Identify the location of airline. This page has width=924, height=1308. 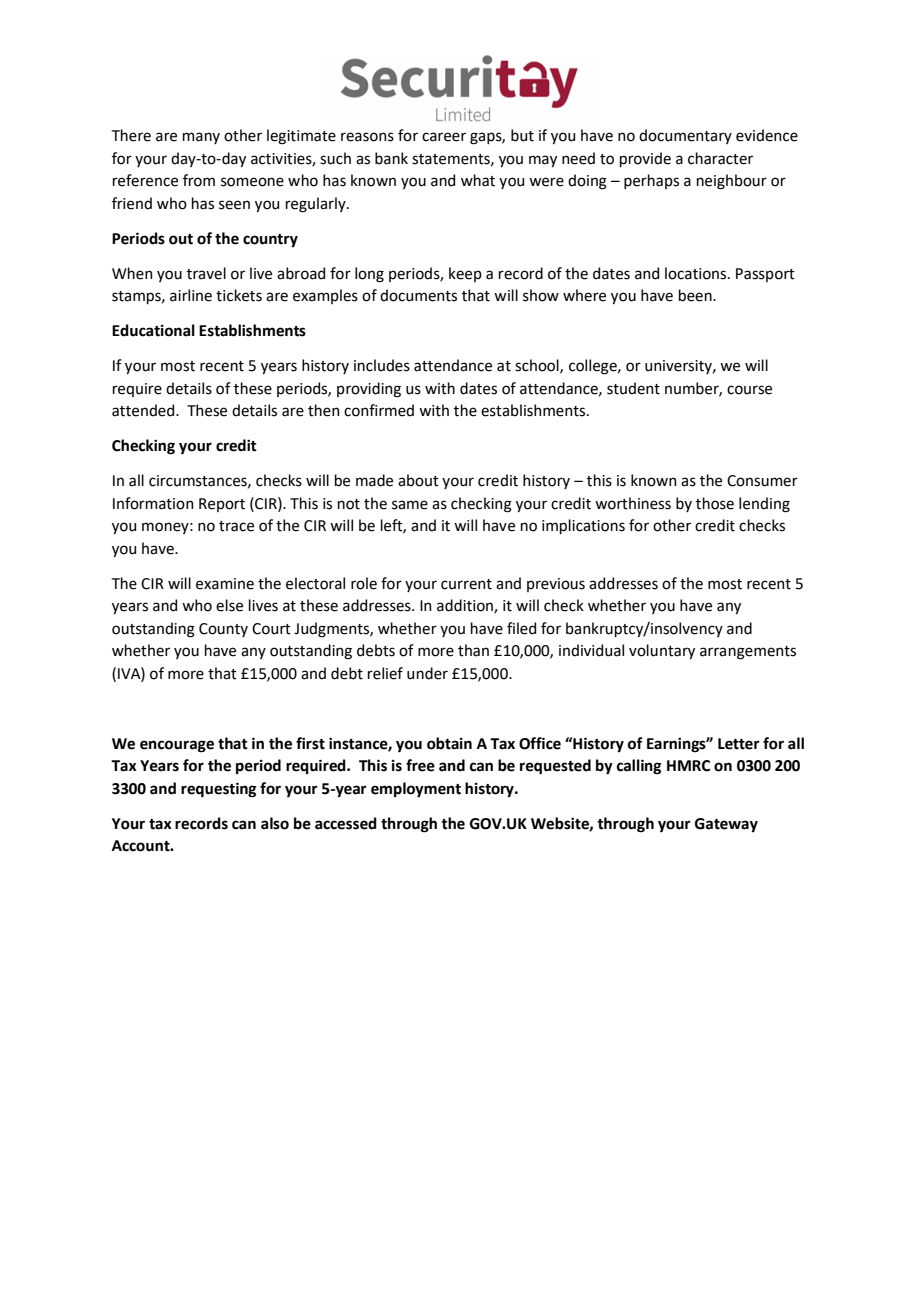
(191, 295).
